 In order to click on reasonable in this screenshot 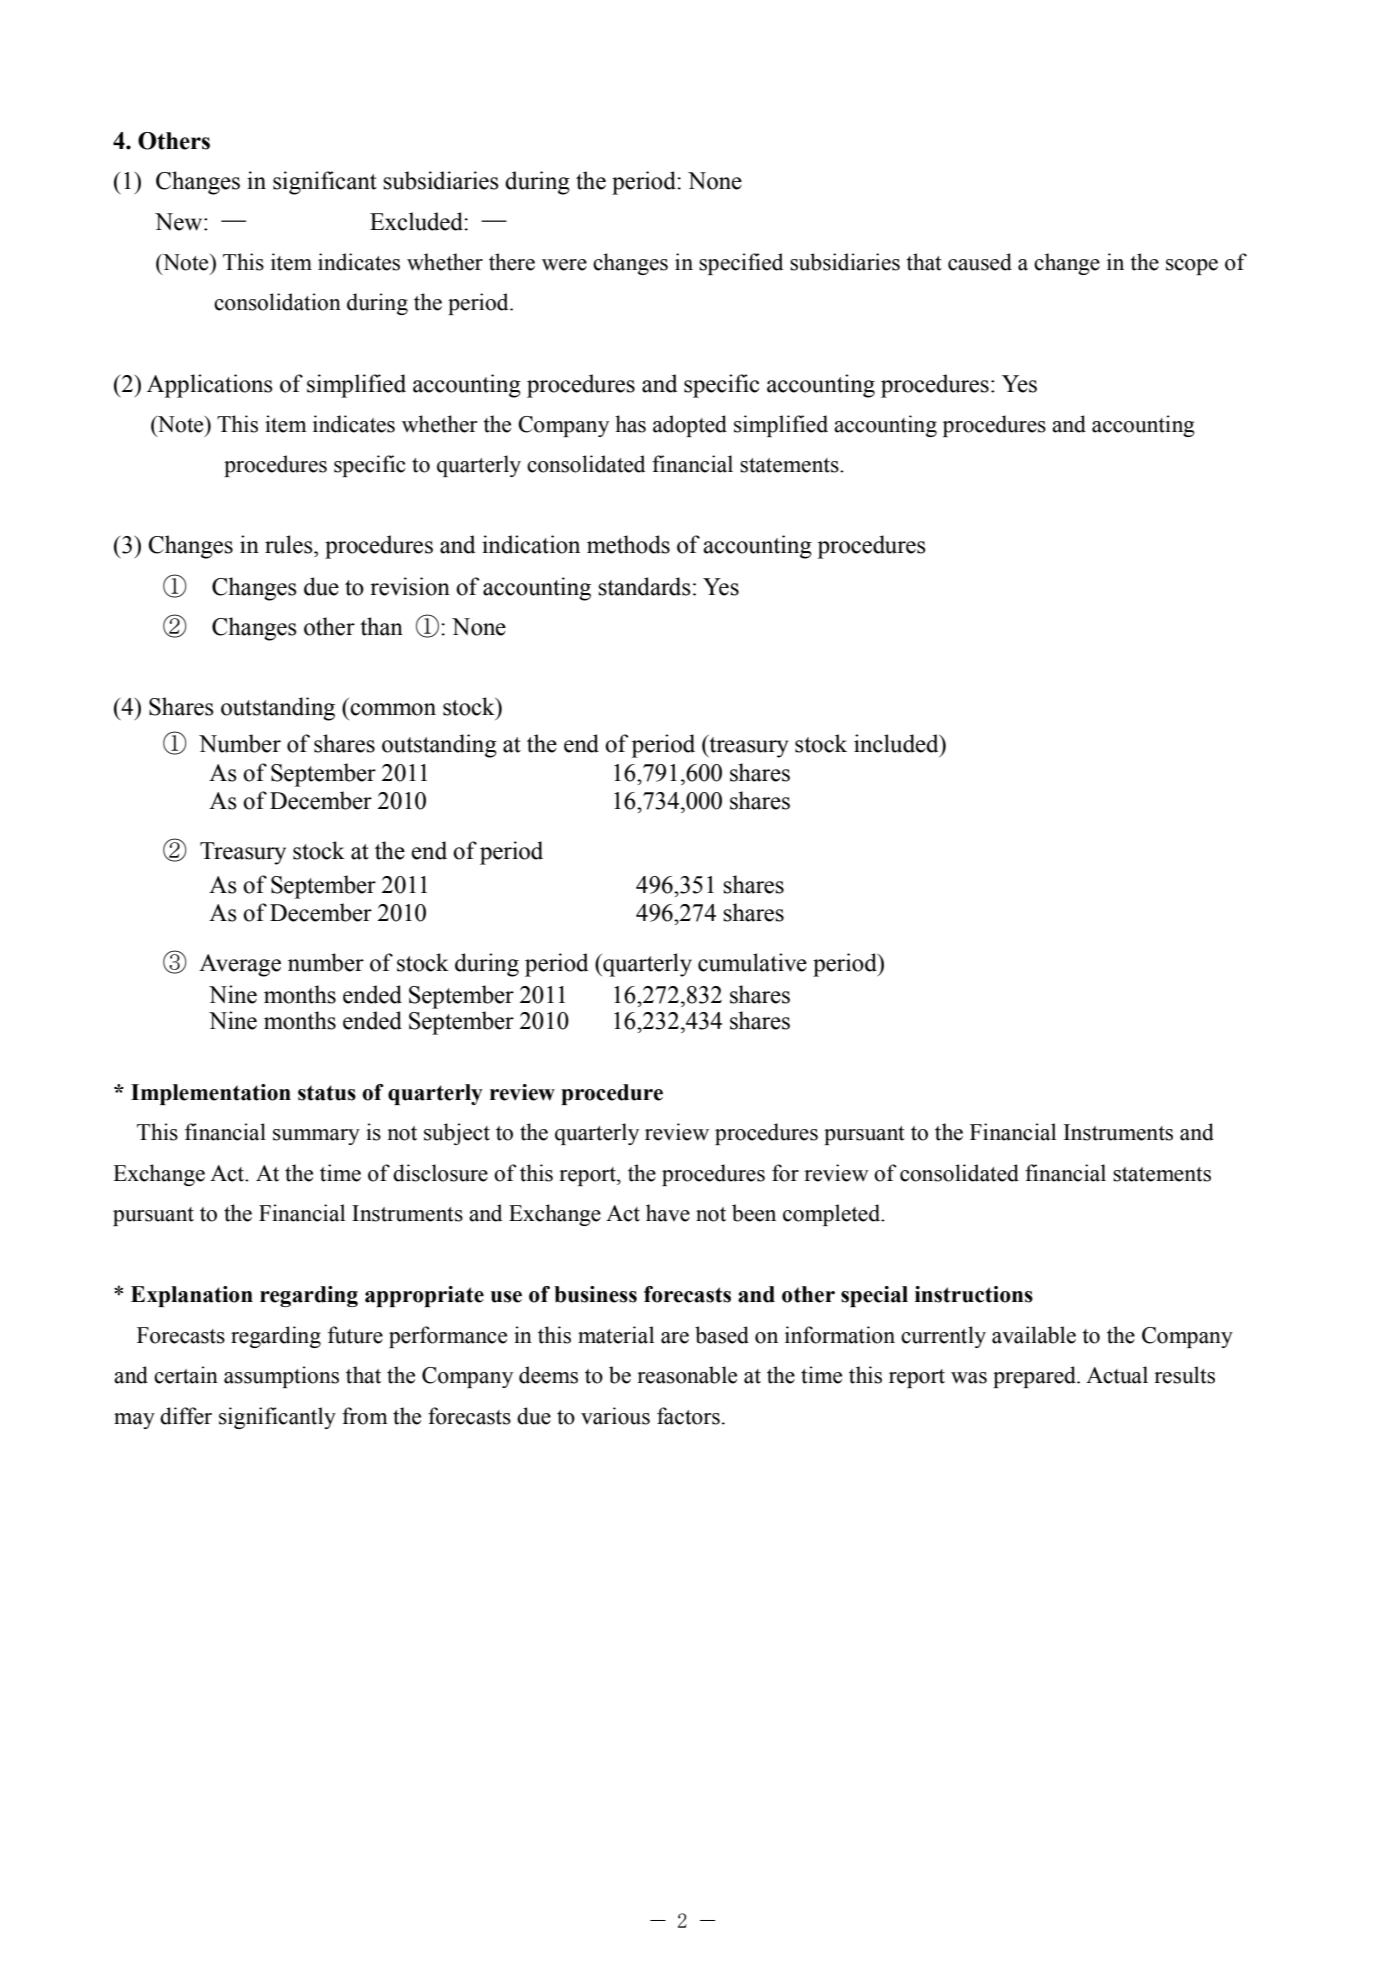, I will do `click(687, 1375)`.
